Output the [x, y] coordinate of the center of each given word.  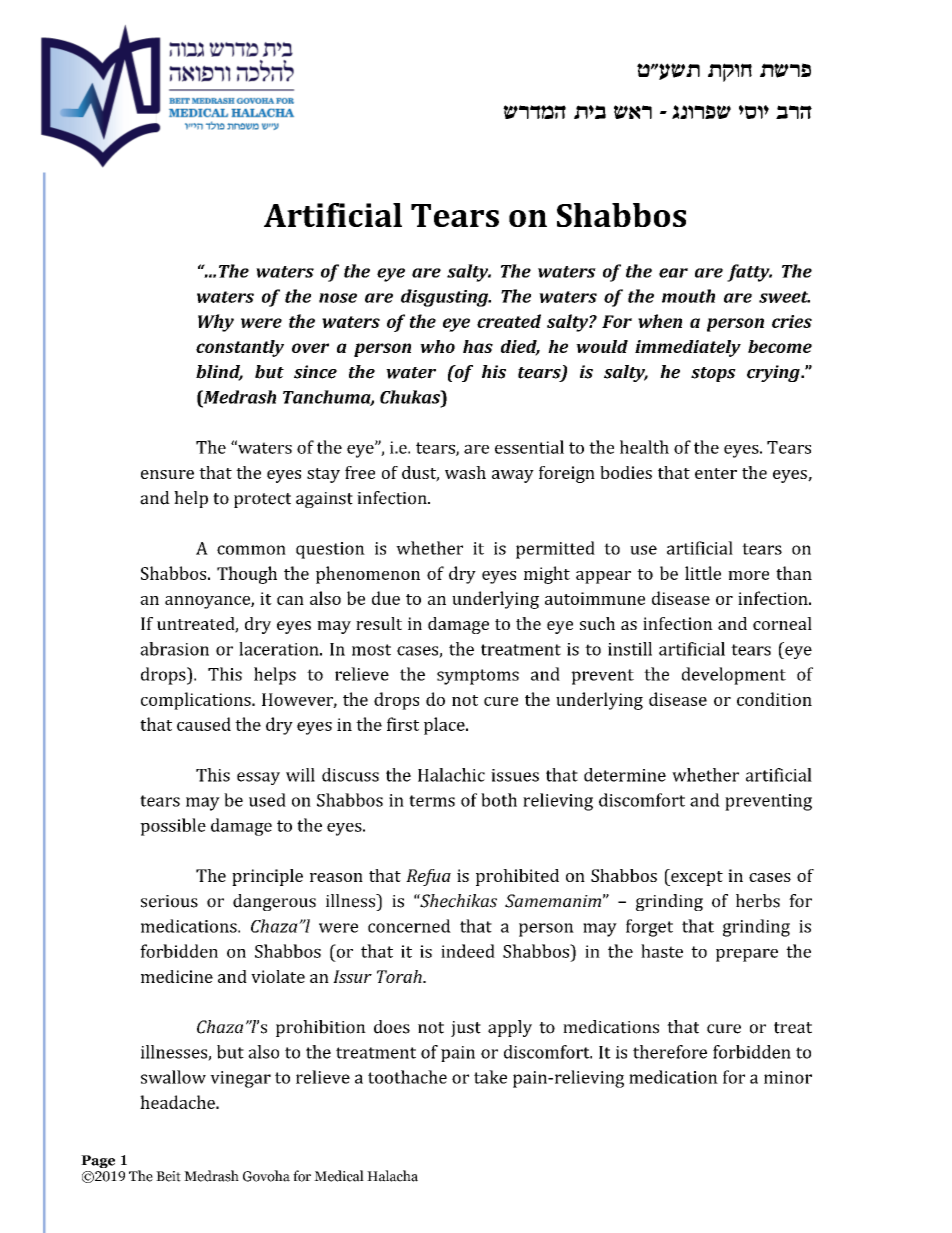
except [696, 877]
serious [169, 901]
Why [216, 323]
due [386, 598]
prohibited [517, 877]
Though [247, 575]
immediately [688, 348]
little [703, 573]
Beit [168, 1176]
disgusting [446, 298]
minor [788, 1077]
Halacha [392, 1176]
